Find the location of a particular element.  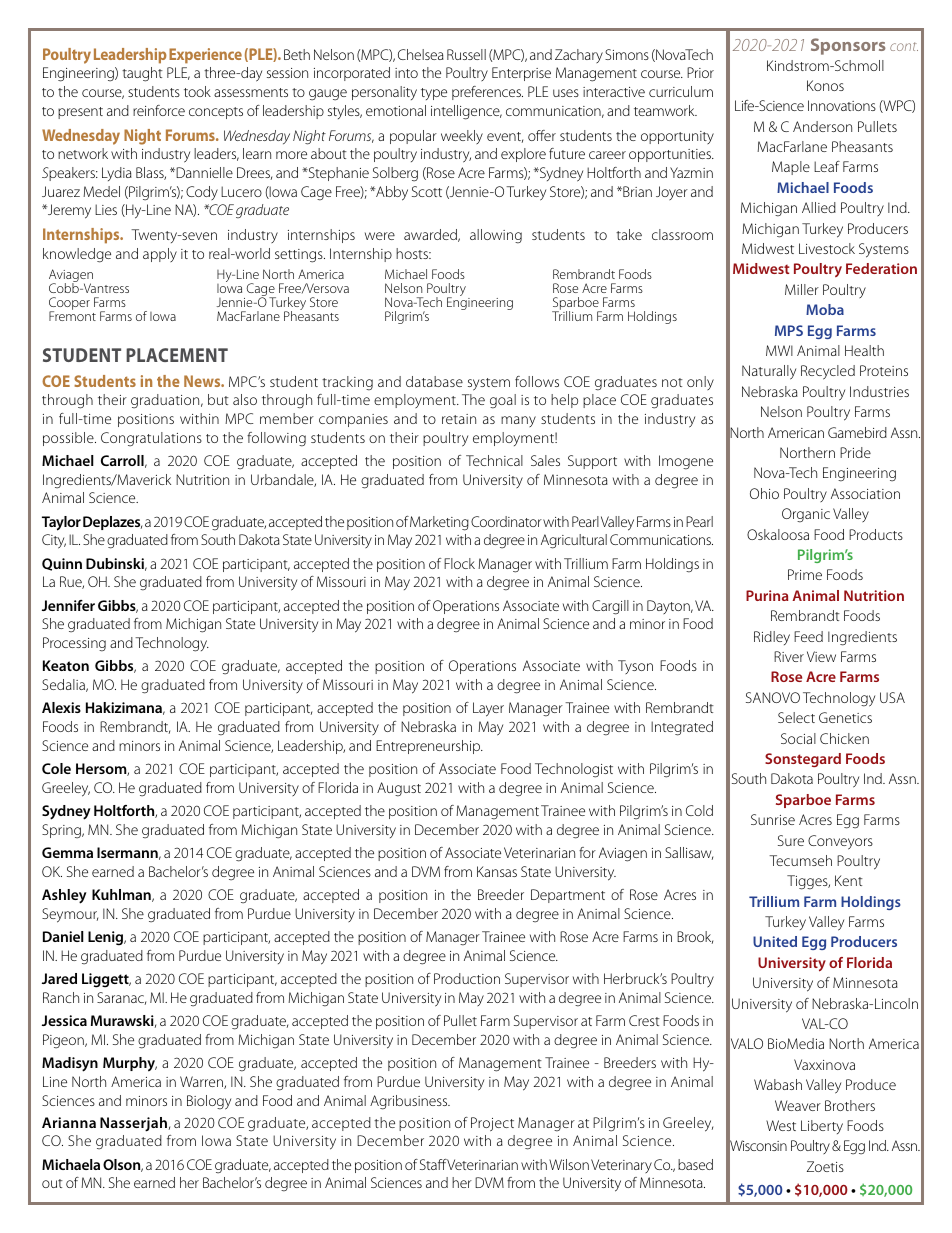

Liberty is located at coordinates (822, 1127).
